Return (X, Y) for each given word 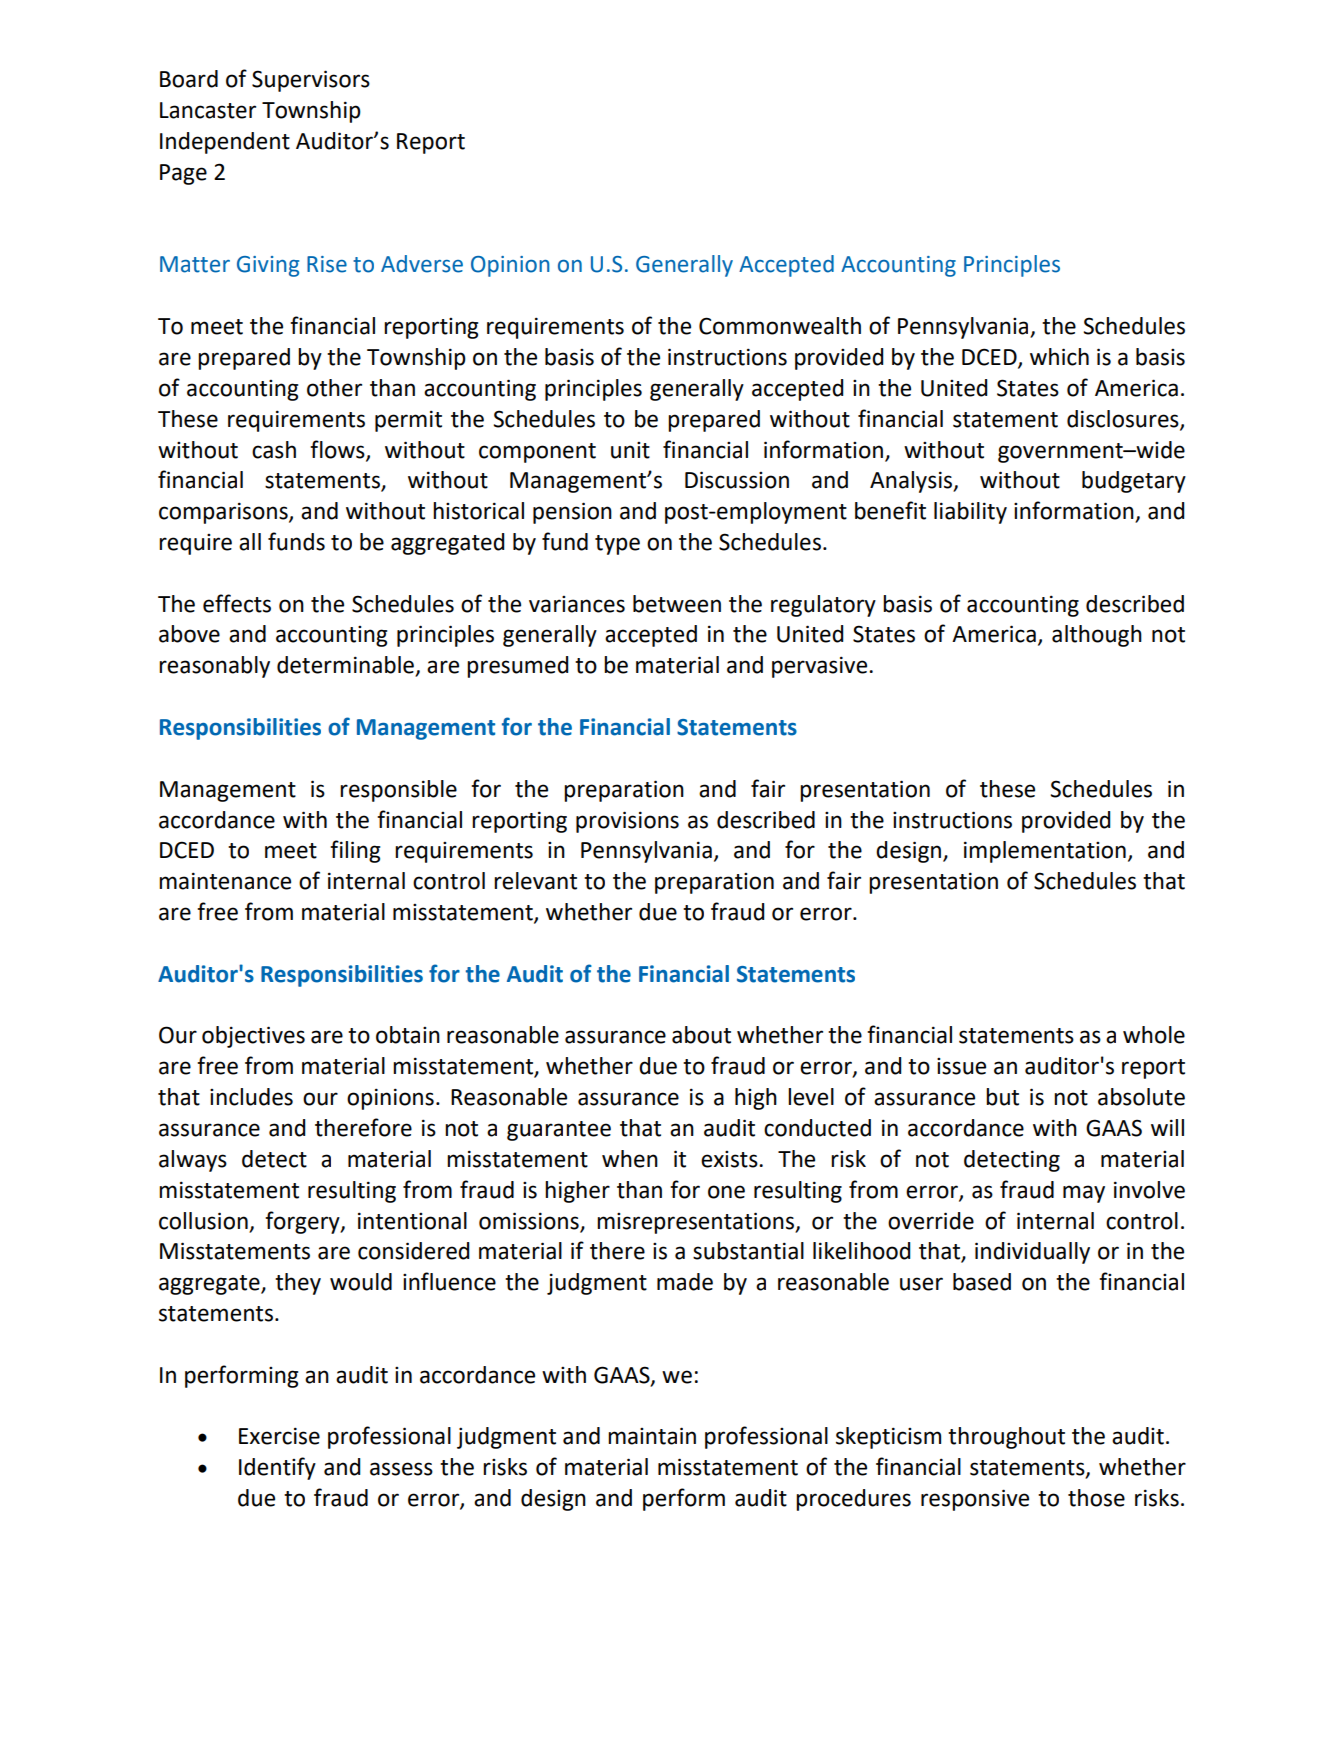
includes (251, 1097)
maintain (652, 1436)
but (1002, 1097)
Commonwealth (780, 326)
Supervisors (311, 81)
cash (274, 450)
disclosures (1124, 419)
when (630, 1159)
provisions (627, 822)
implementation (1045, 852)
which (1059, 357)
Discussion (737, 480)
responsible (398, 791)
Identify (277, 1468)
